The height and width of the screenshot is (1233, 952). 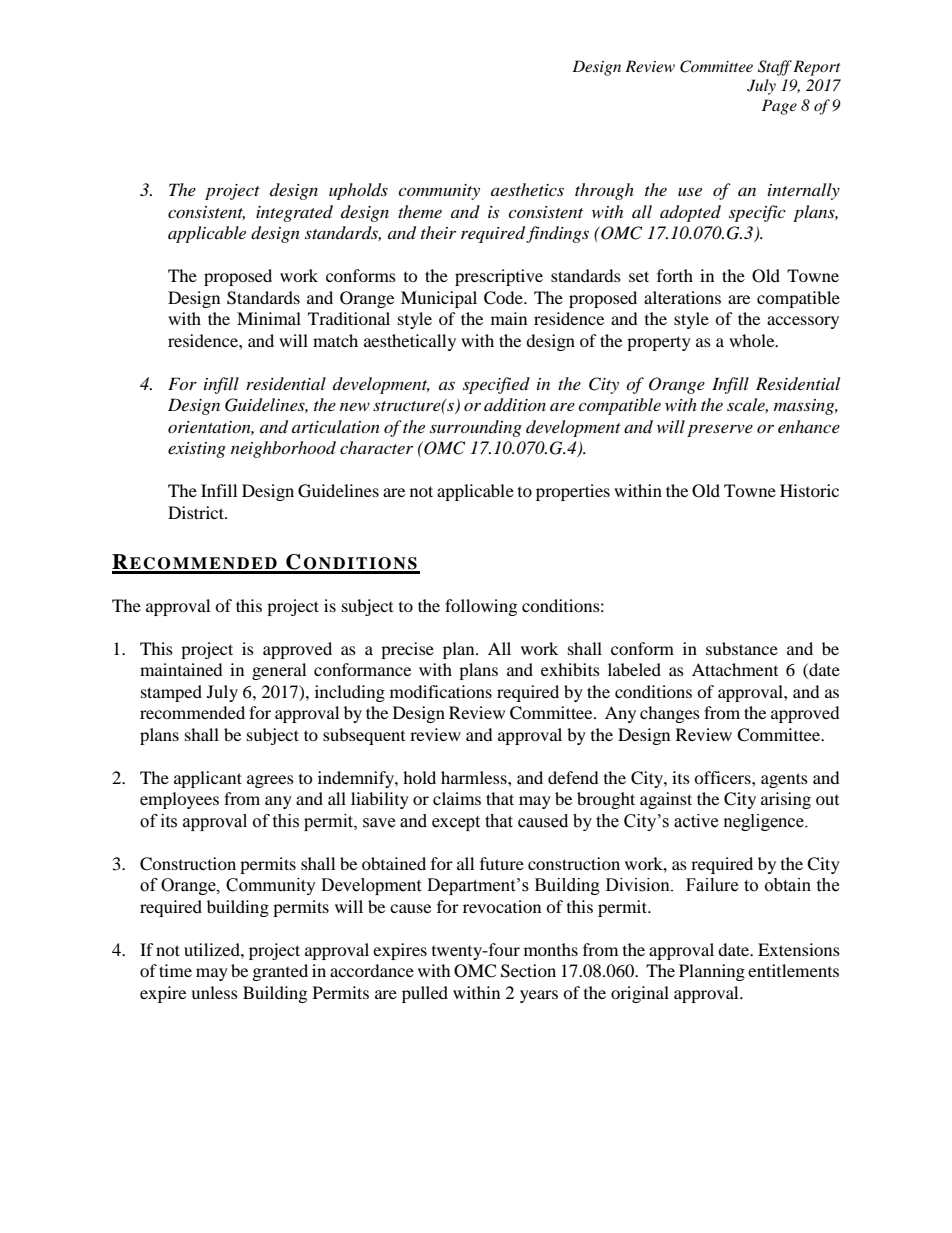 What do you see at coordinates (573, 492) in the screenshot?
I see `properties` at bounding box center [573, 492].
